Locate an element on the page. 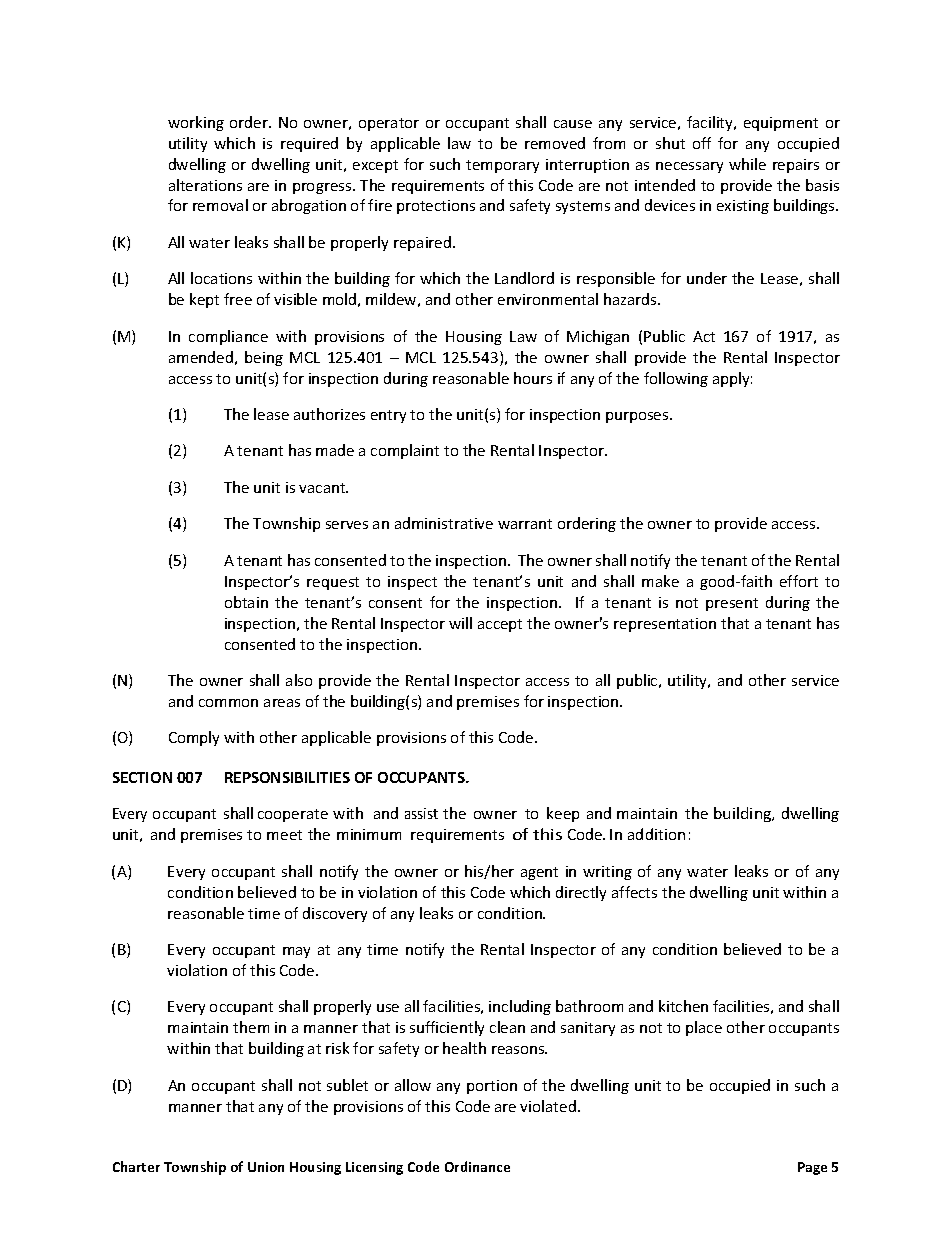 The image size is (952, 1233). obtain is located at coordinates (246, 602).
